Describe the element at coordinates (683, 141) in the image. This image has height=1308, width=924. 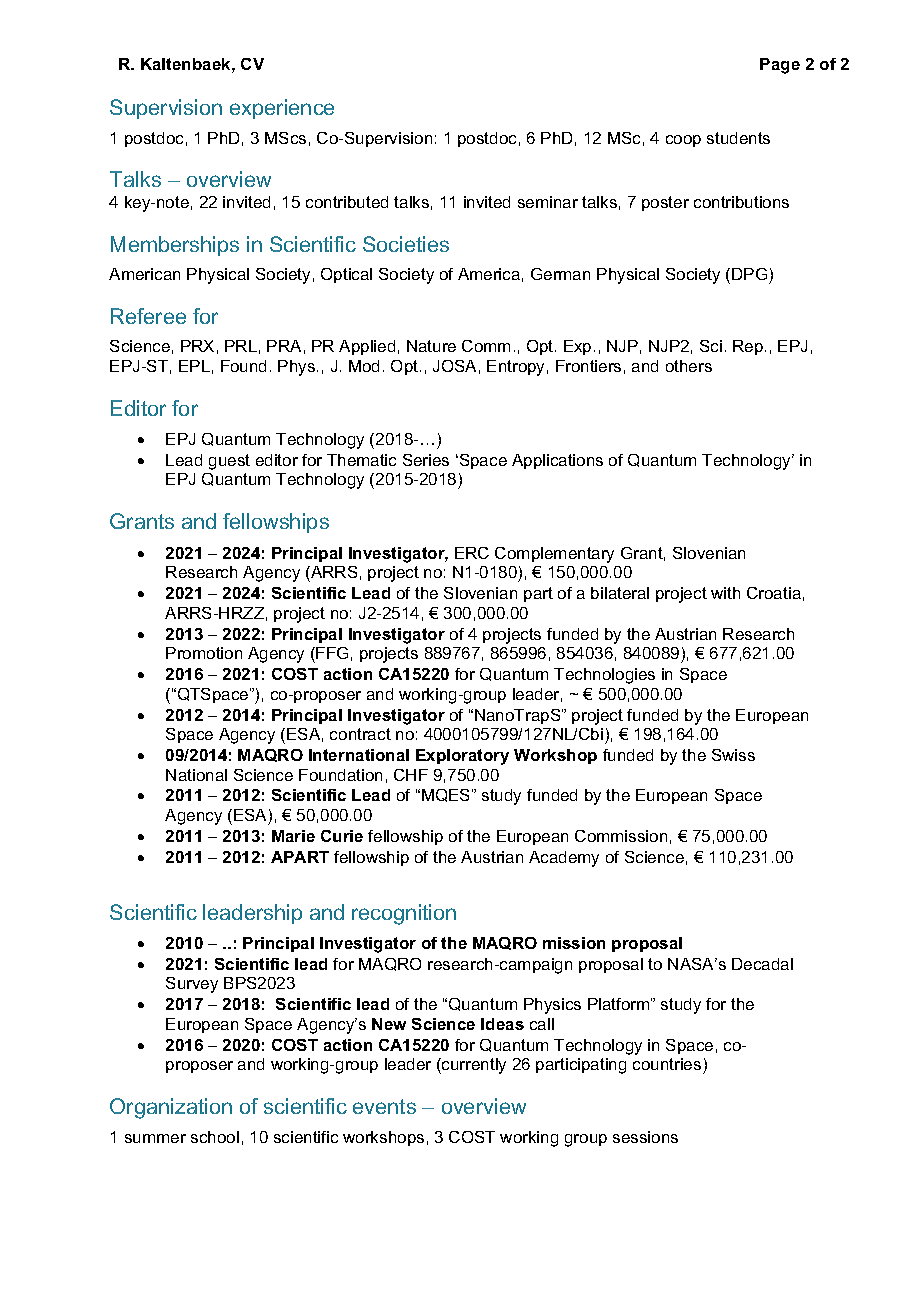
I see `coop` at that location.
